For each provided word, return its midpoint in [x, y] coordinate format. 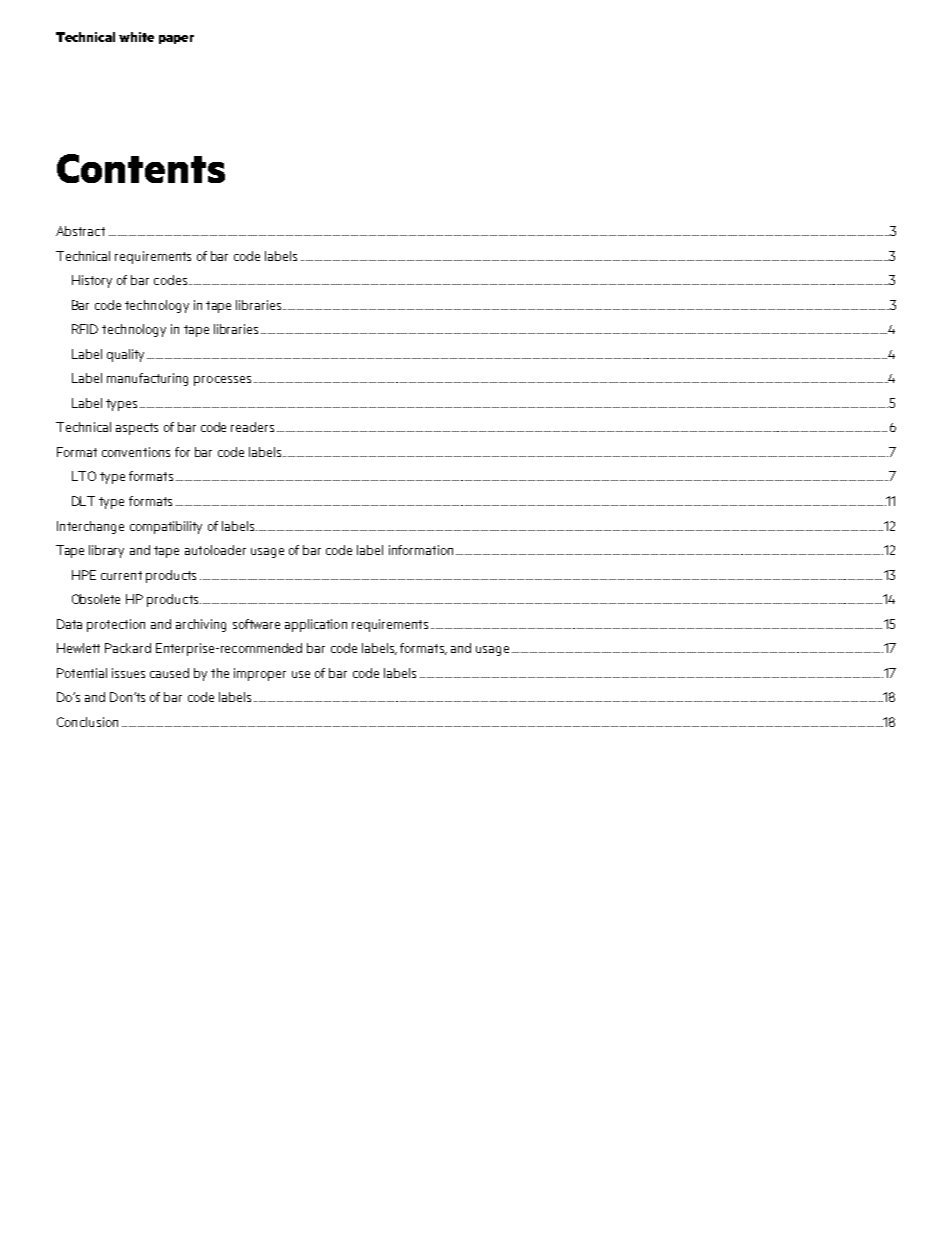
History [92, 281]
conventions [136, 452]
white [136, 37]
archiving [201, 625]
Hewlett [78, 648]
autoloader [215, 550]
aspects [137, 429]
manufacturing [147, 379]
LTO [84, 476]
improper [260, 674]
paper [176, 39]
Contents [141, 168]
